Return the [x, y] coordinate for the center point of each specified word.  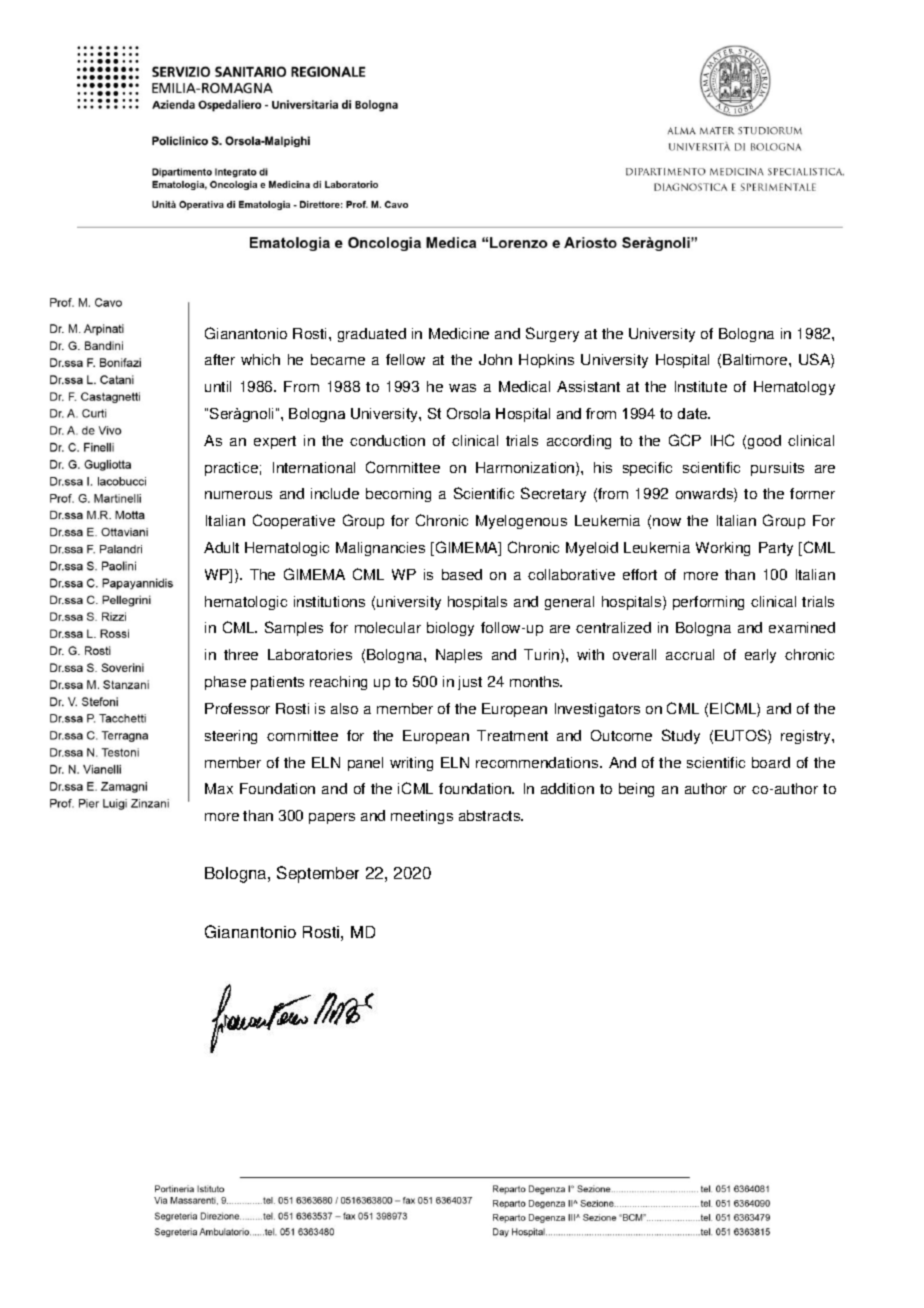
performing [708, 603]
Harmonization [526, 469]
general [569, 603]
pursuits [777, 469]
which [260, 359]
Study [681, 736]
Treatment [512, 735]
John [495, 359]
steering [231, 737]
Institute [701, 386]
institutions [329, 601]
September [318, 874]
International [314, 467]
